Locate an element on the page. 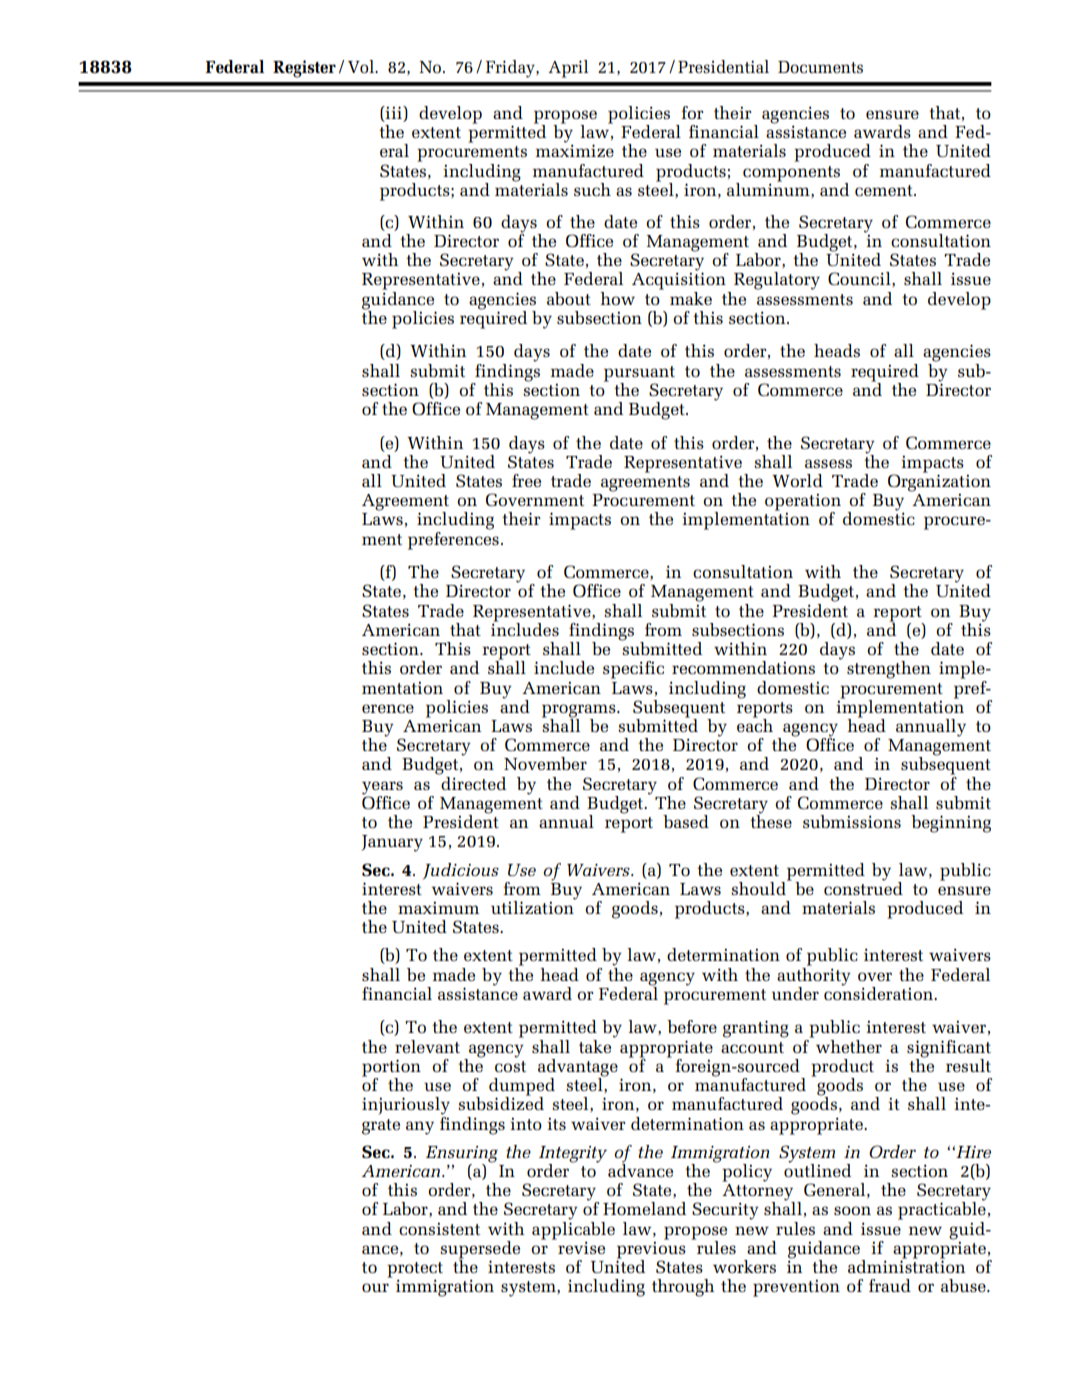 This document has height=1385, width=1070. components is located at coordinates (791, 174).
